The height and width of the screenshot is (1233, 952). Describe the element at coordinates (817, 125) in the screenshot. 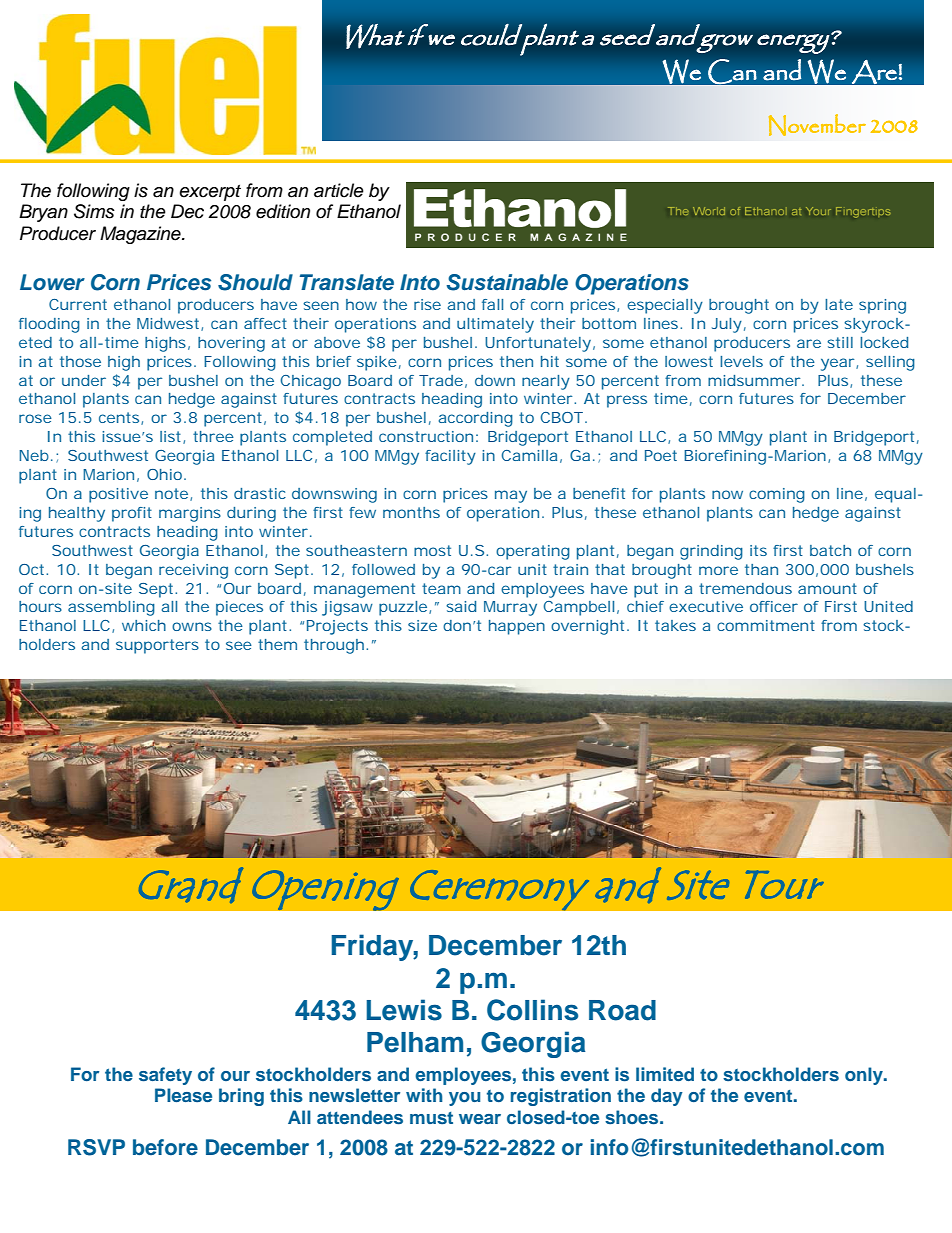

I see `November` at that location.
